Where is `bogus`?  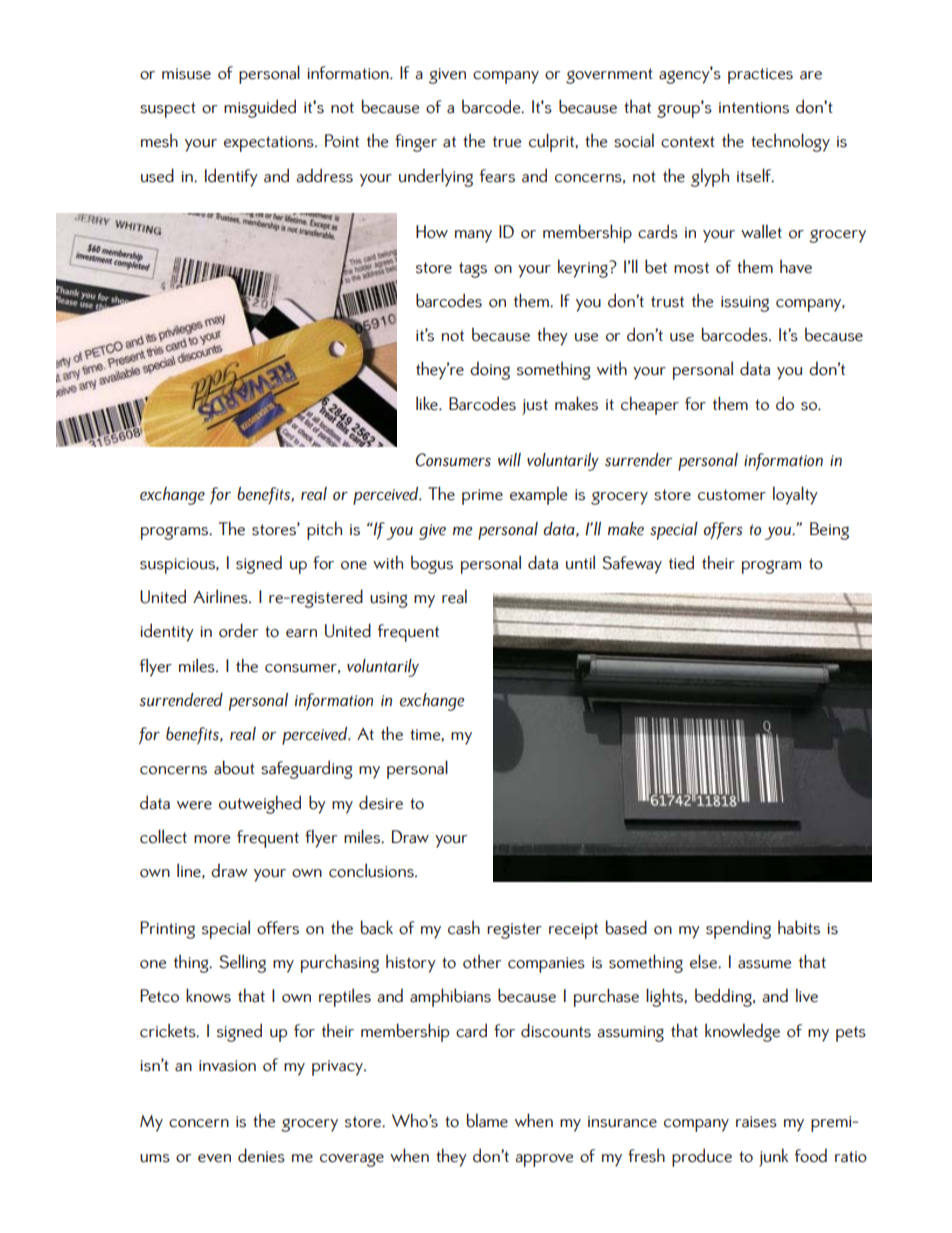
bogus is located at coordinates (432, 564).
